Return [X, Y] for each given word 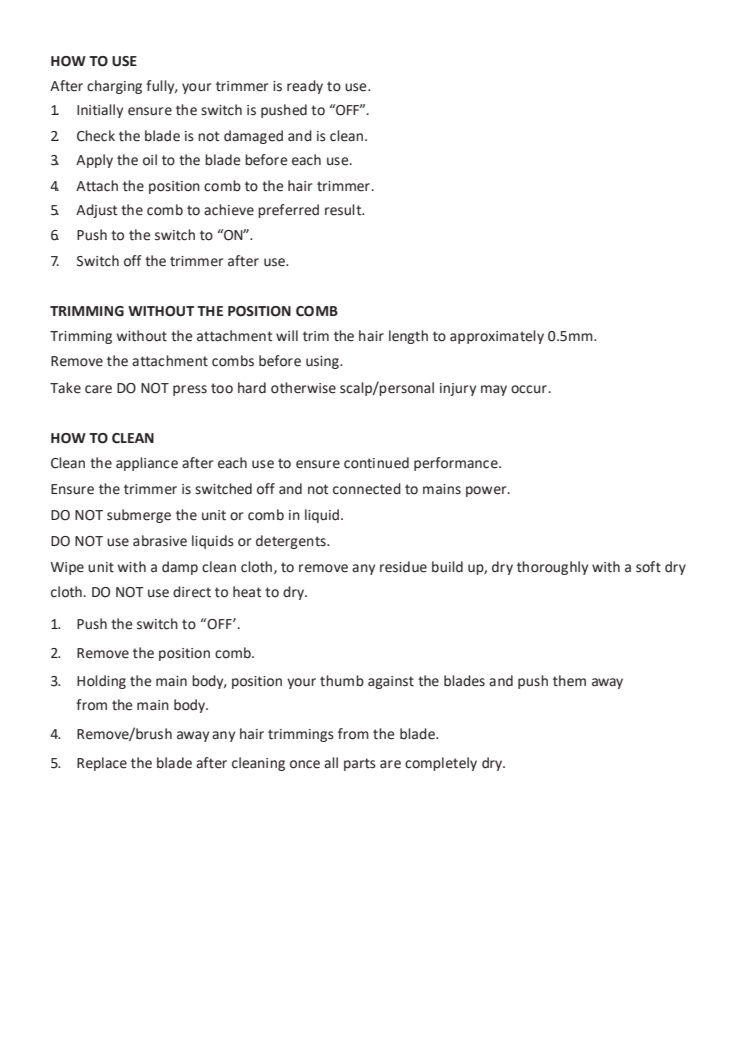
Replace [102, 764]
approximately [497, 337]
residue [403, 567]
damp [180, 568]
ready [305, 87]
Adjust [96, 211]
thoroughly [552, 568]
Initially [100, 111]
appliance [147, 464]
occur [529, 389]
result [344, 210]
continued [376, 463]
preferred [288, 211]
